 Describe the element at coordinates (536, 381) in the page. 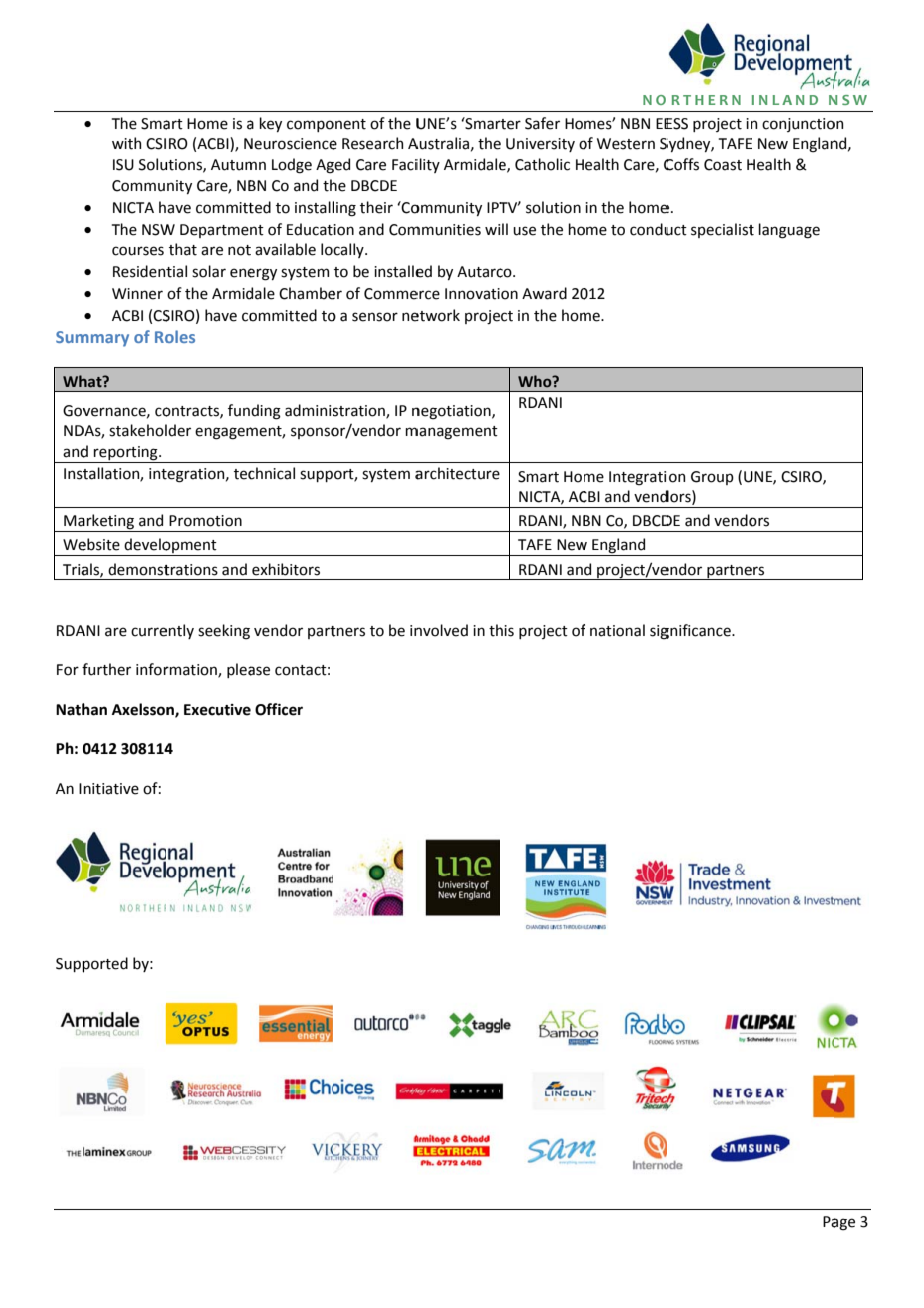

I see `Who` at that location.
